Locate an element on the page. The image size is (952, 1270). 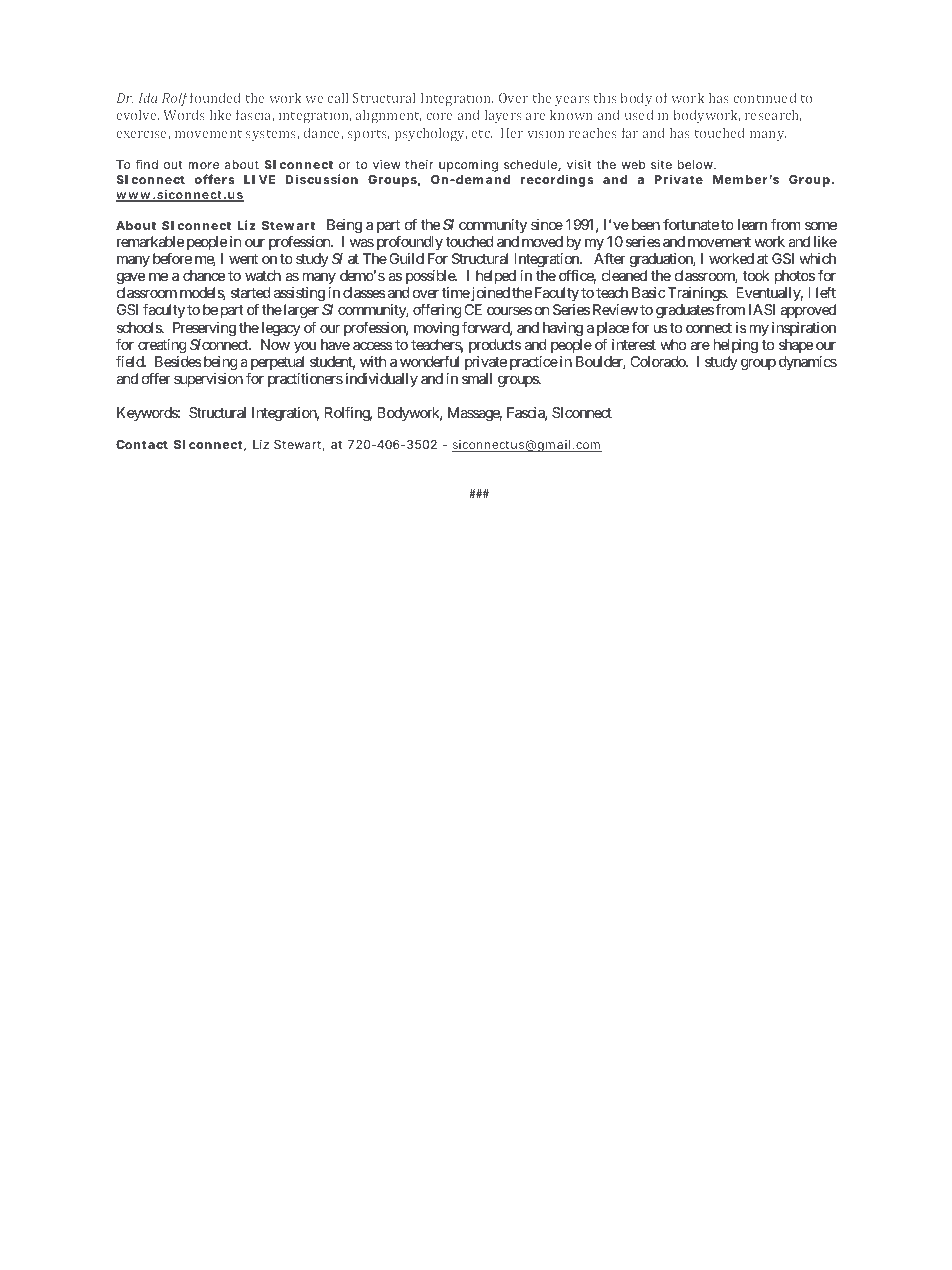
took is located at coordinates (756, 275).
